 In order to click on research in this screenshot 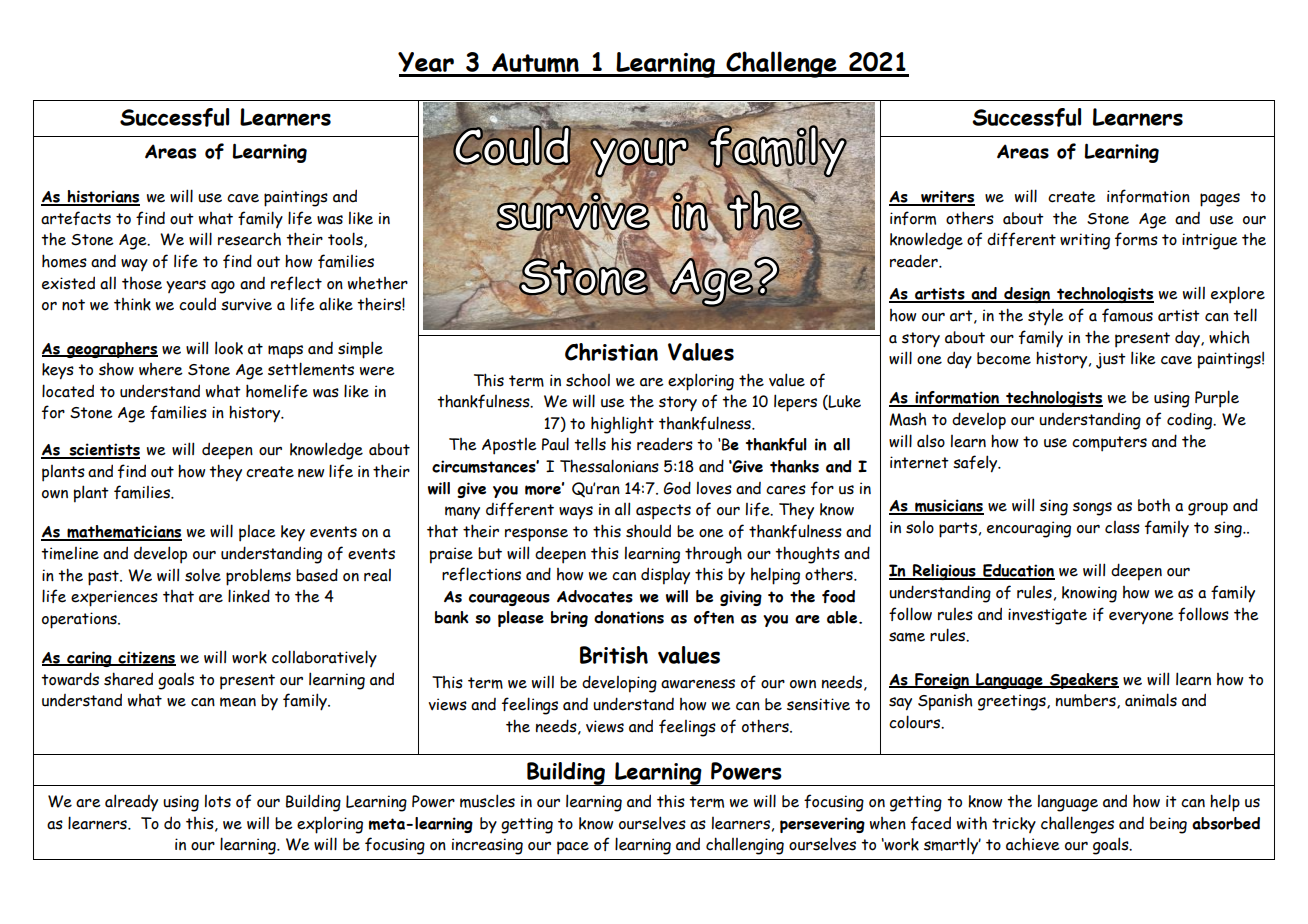, I will do `click(249, 239)`.
